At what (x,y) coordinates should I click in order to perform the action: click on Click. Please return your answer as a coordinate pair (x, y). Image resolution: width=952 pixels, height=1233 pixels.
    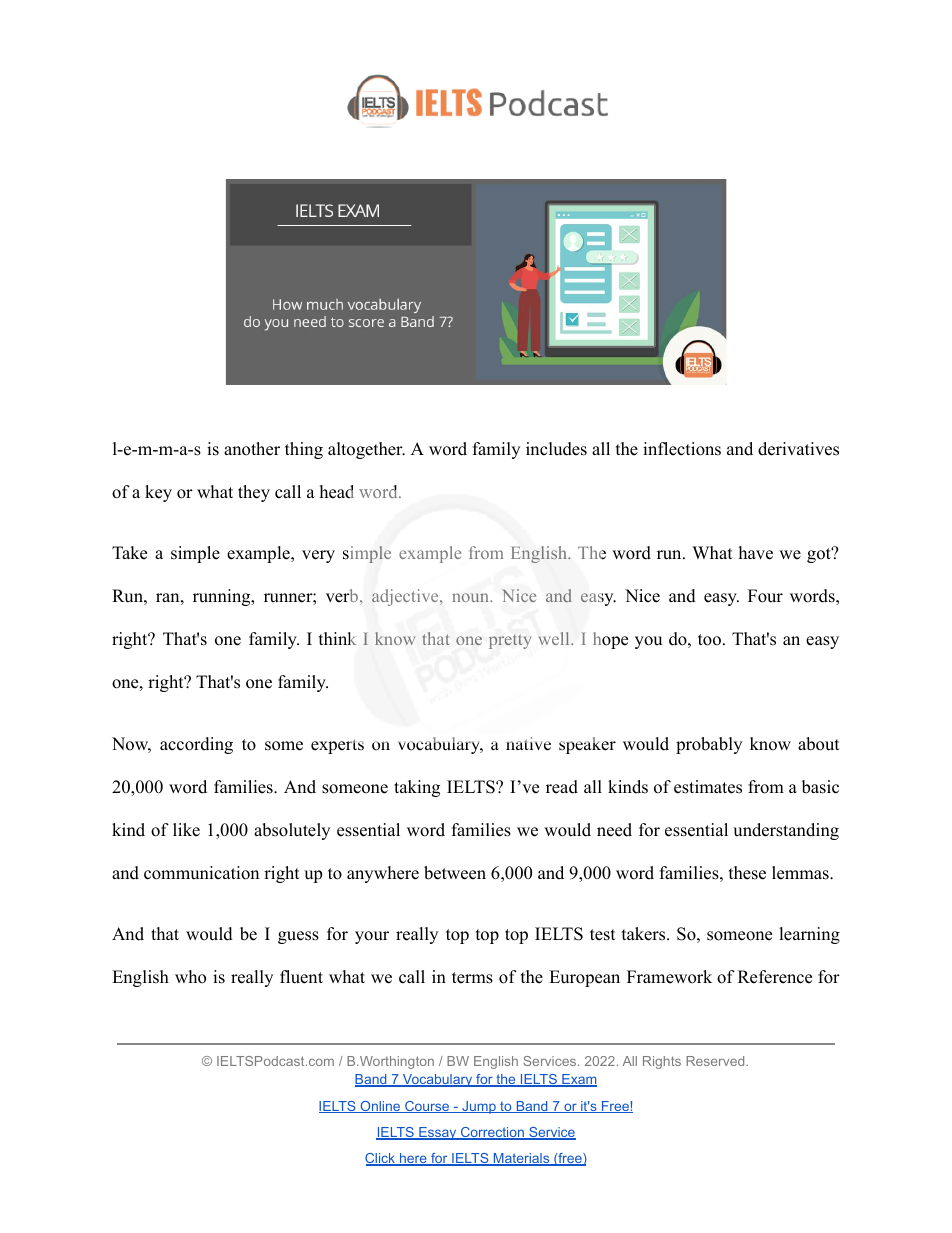
    Looking at the image, I should click on (381, 1159).
